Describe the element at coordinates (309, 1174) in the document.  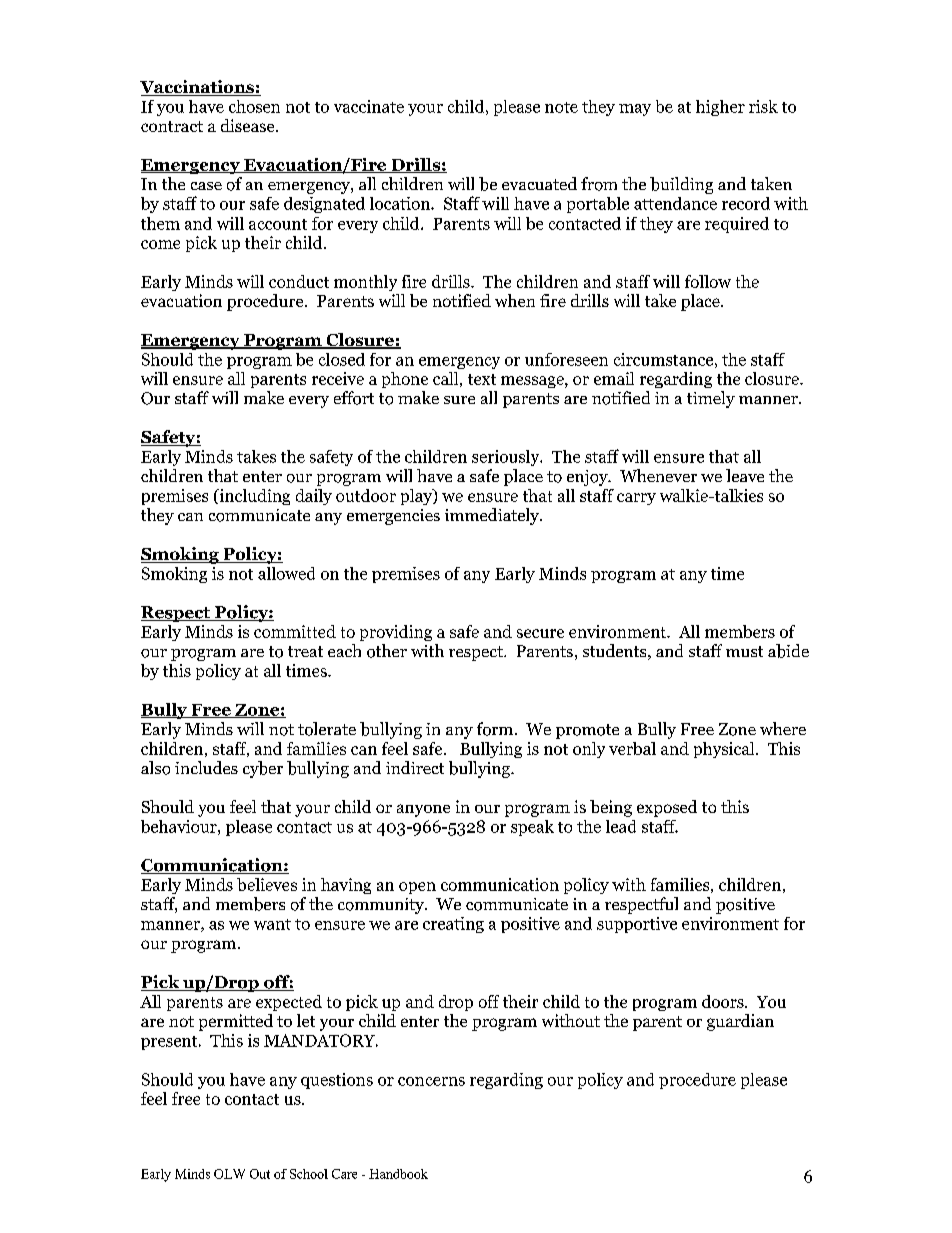
I see `School` at that location.
